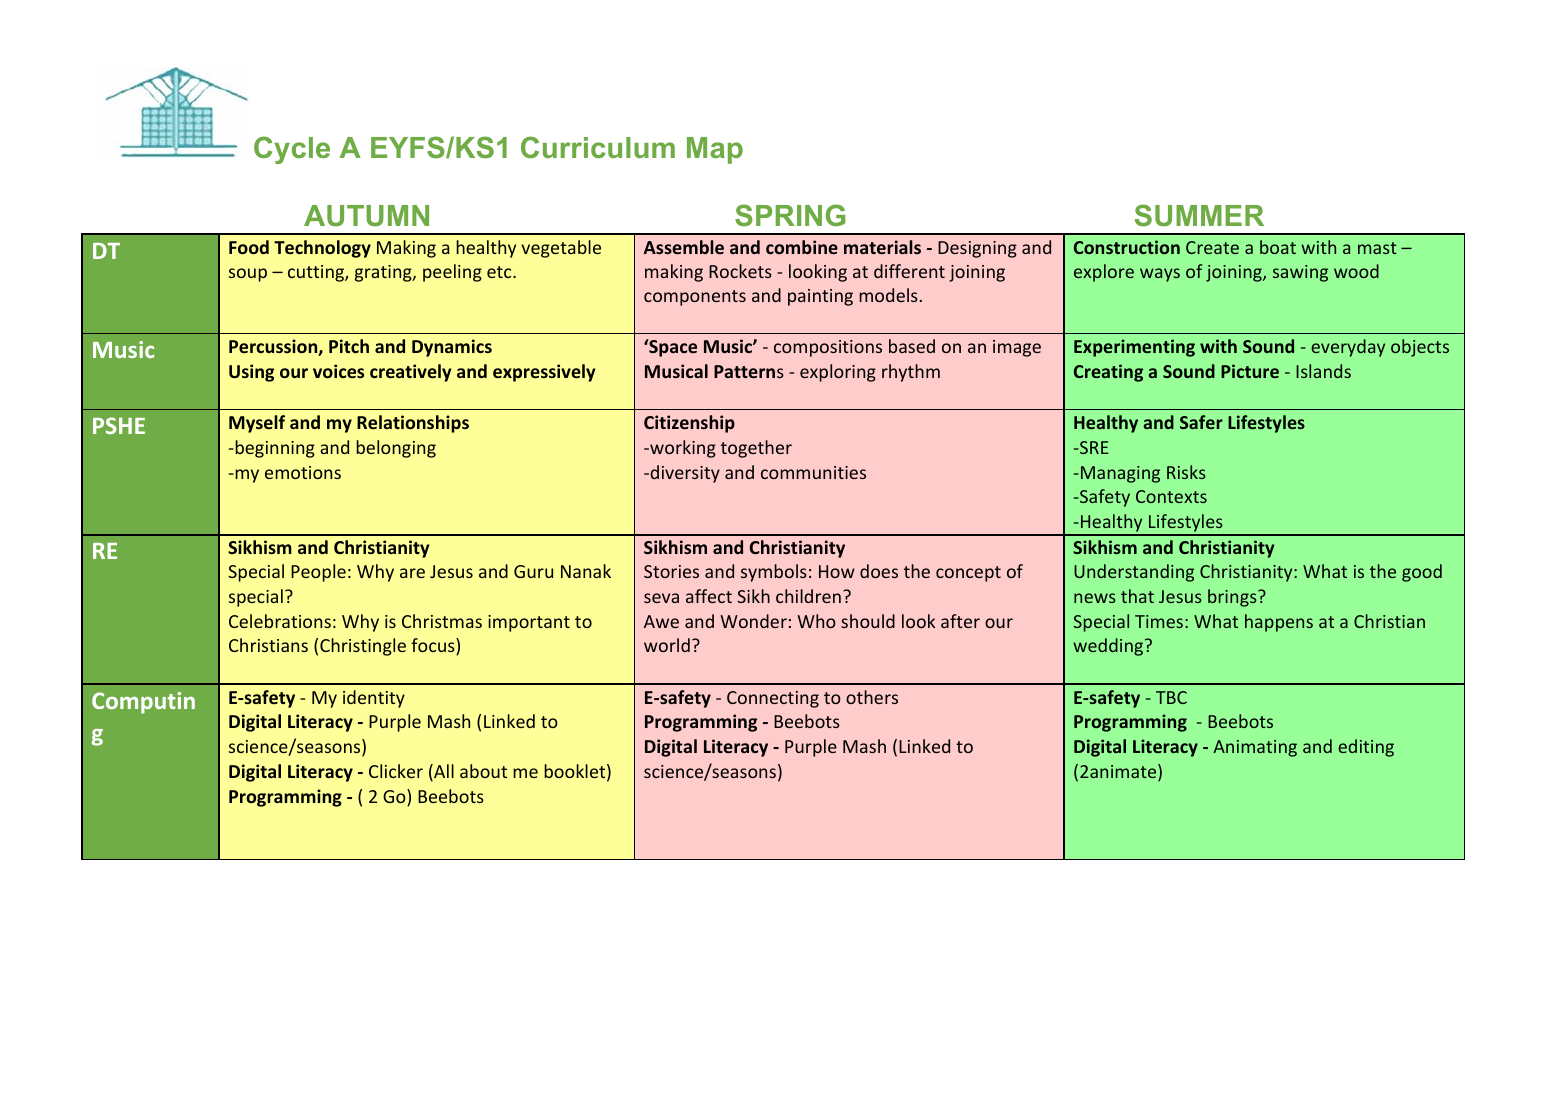  What do you see at coordinates (715, 150) in the screenshot?
I see `Map` at bounding box center [715, 150].
